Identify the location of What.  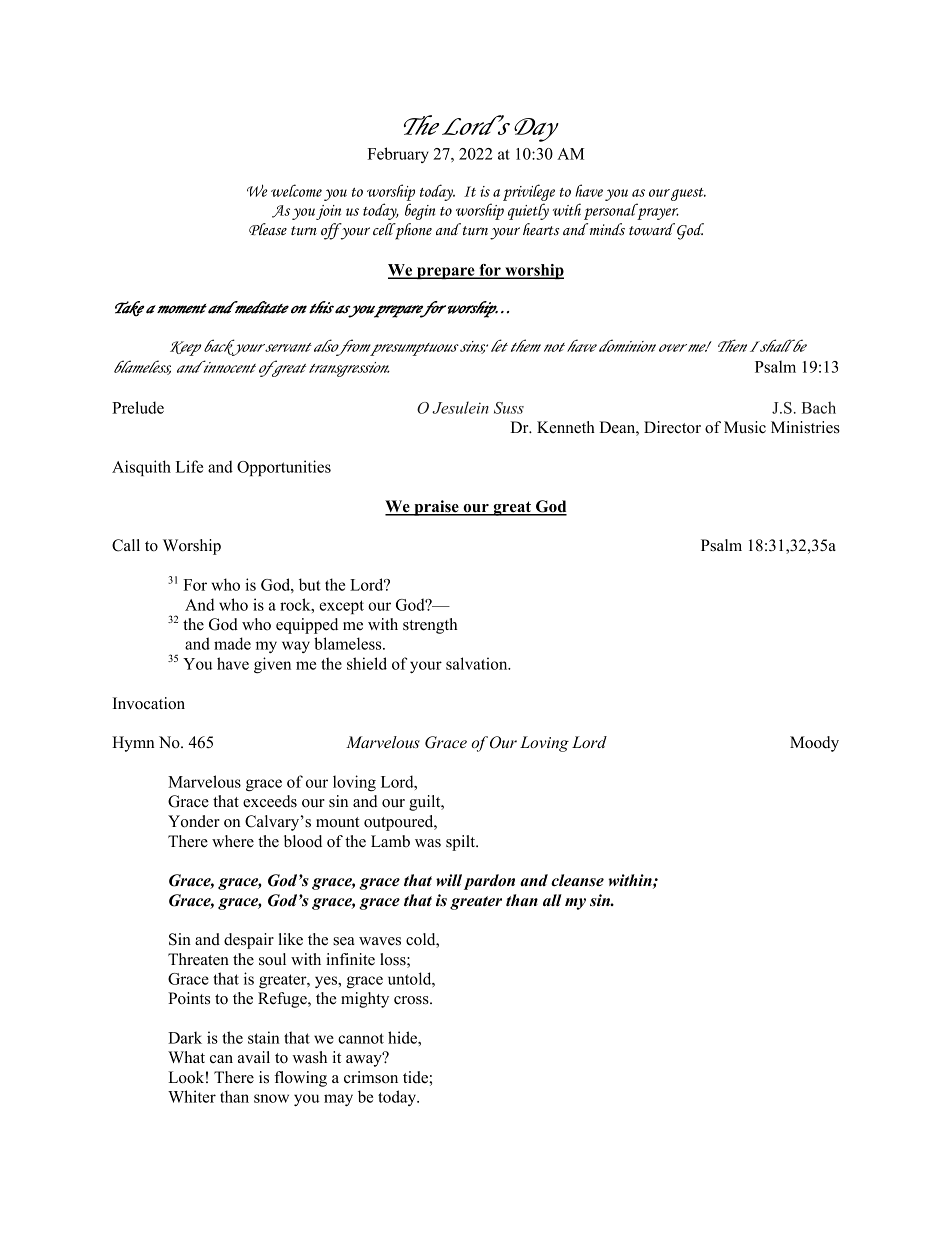
(186, 1057).
